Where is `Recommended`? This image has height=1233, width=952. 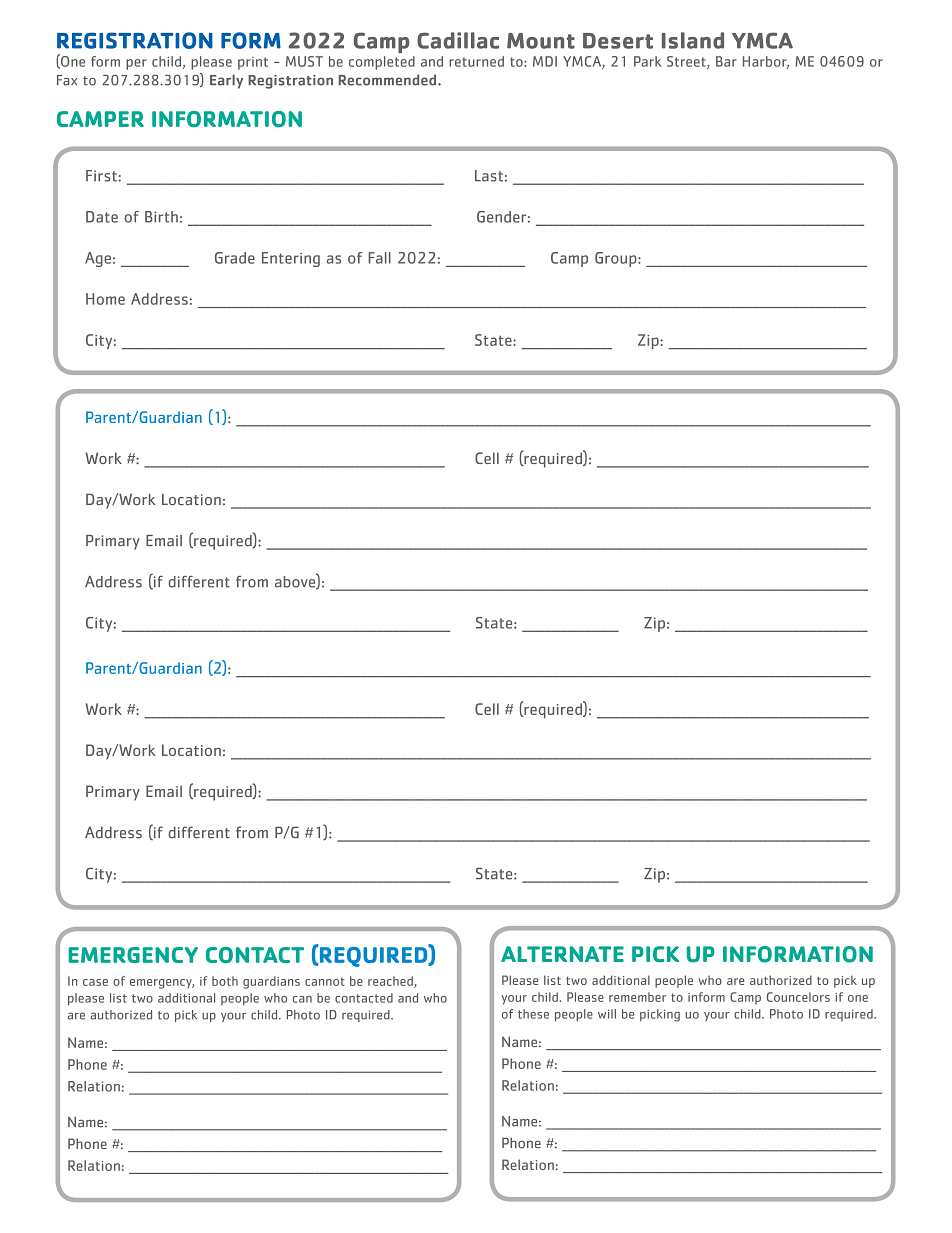 Recommended is located at coordinates (389, 80).
